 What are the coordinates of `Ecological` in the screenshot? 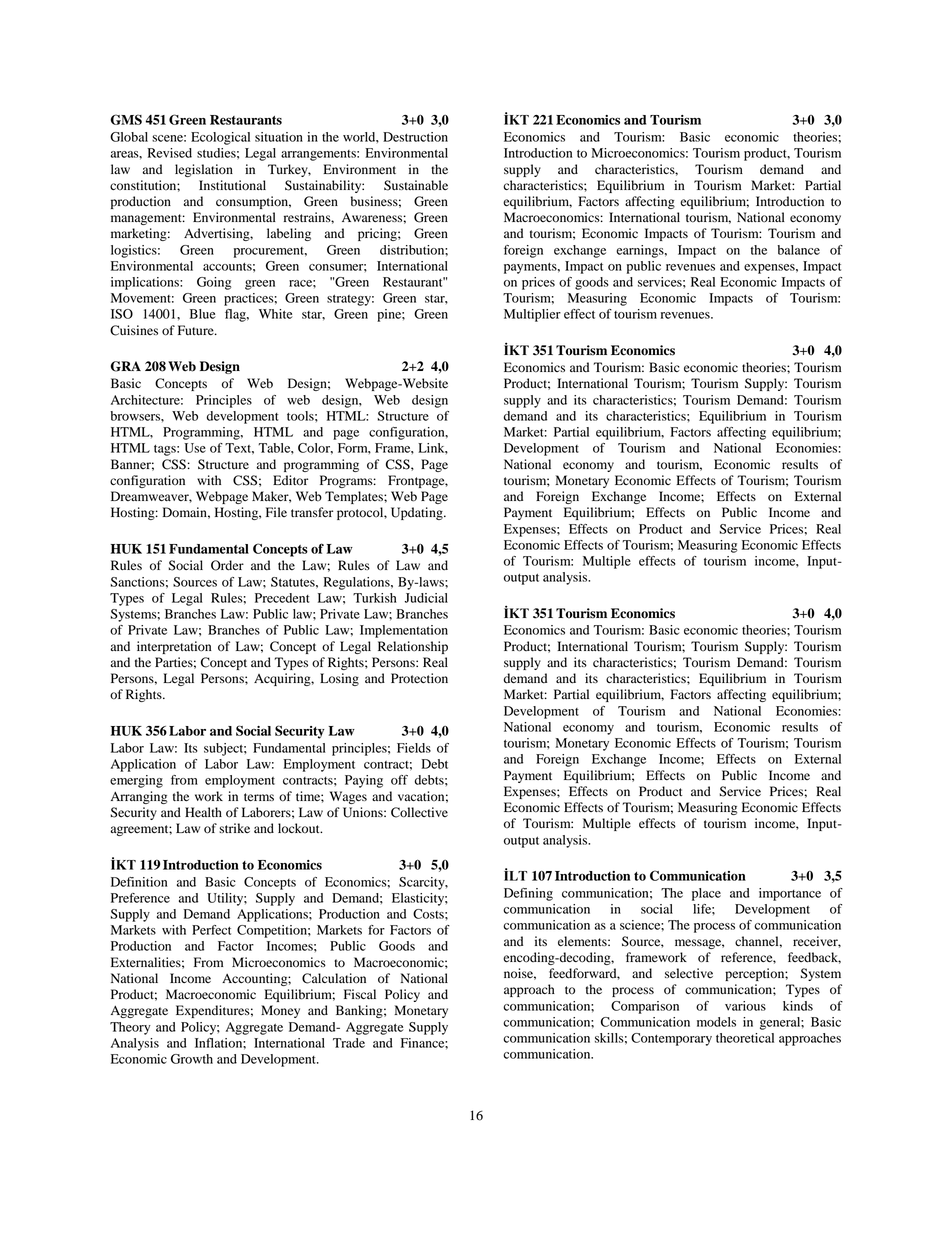 It's located at (220, 138).
